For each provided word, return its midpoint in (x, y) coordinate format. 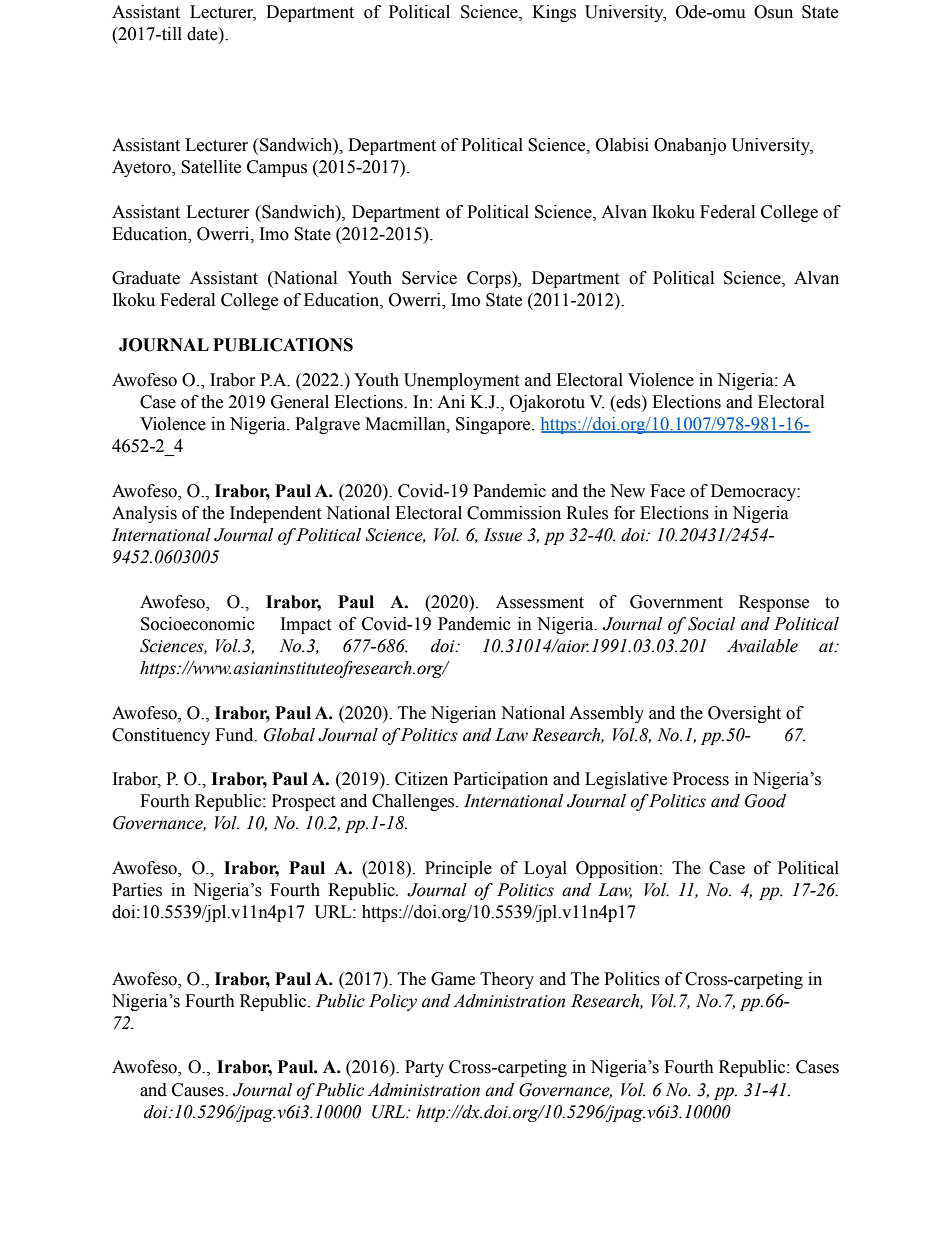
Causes (199, 1090)
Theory (507, 980)
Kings (554, 13)
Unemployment (461, 381)
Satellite (211, 167)
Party (424, 1068)
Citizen (421, 779)
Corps (490, 279)
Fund (235, 735)
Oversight (744, 714)
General (300, 402)
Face (667, 491)
